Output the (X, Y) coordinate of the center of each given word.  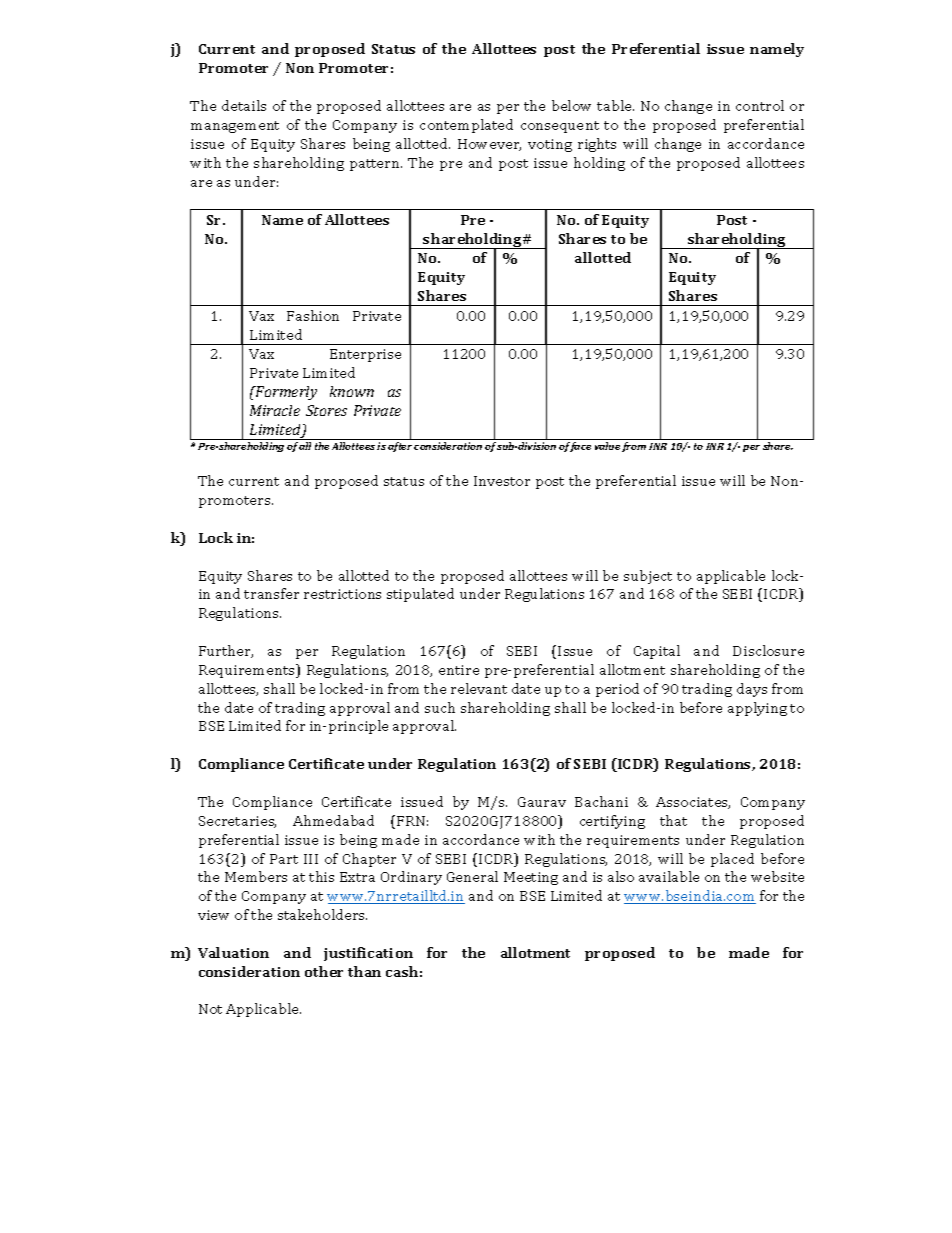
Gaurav (542, 802)
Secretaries (237, 822)
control (760, 105)
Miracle (275, 410)
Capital (657, 652)
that (673, 820)
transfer (271, 593)
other (324, 971)
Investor (502, 481)
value (607, 446)
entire (459, 670)
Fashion (313, 315)
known (352, 391)
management (235, 127)
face (579, 447)
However (489, 145)
